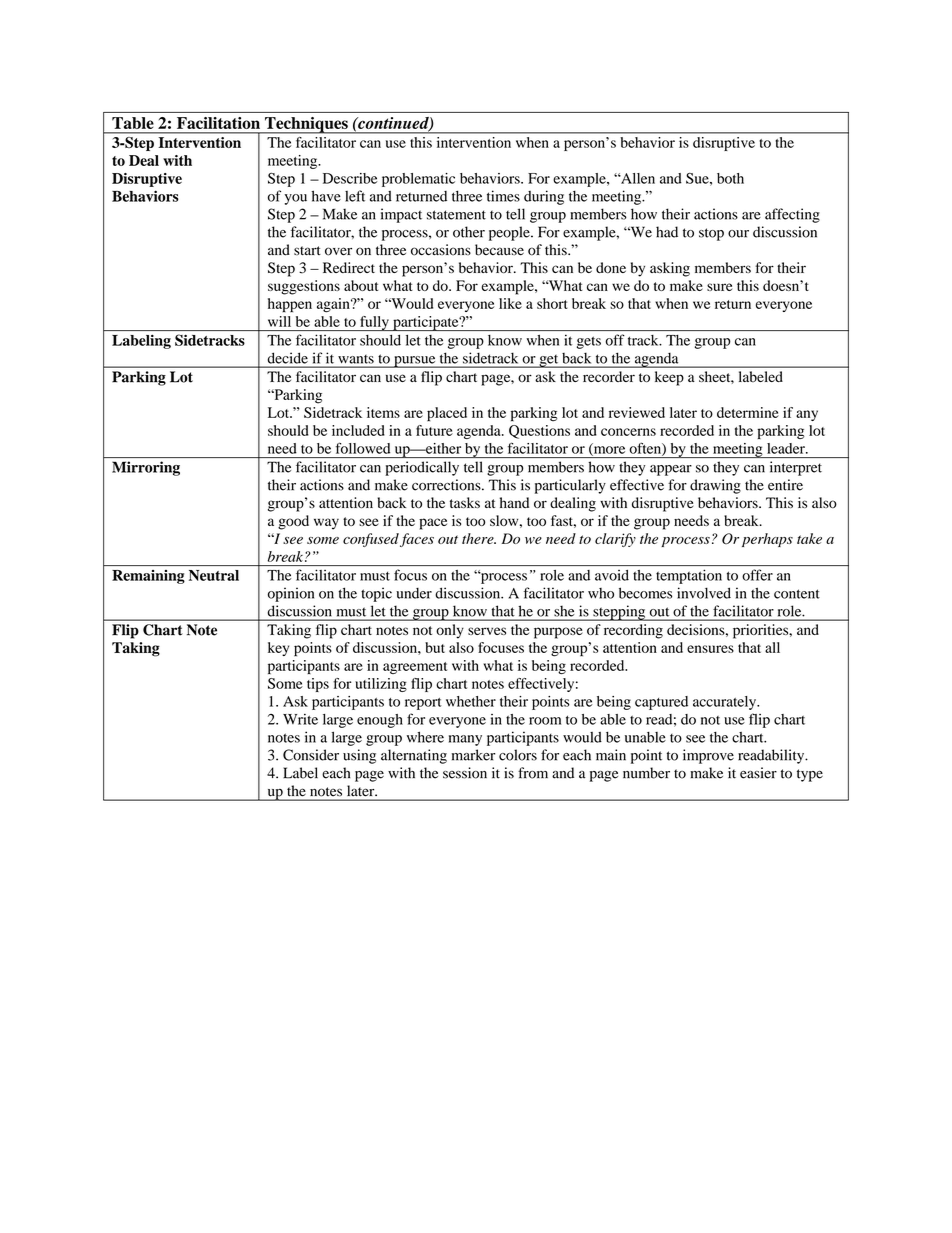  I want to click on both, so click(730, 178).
